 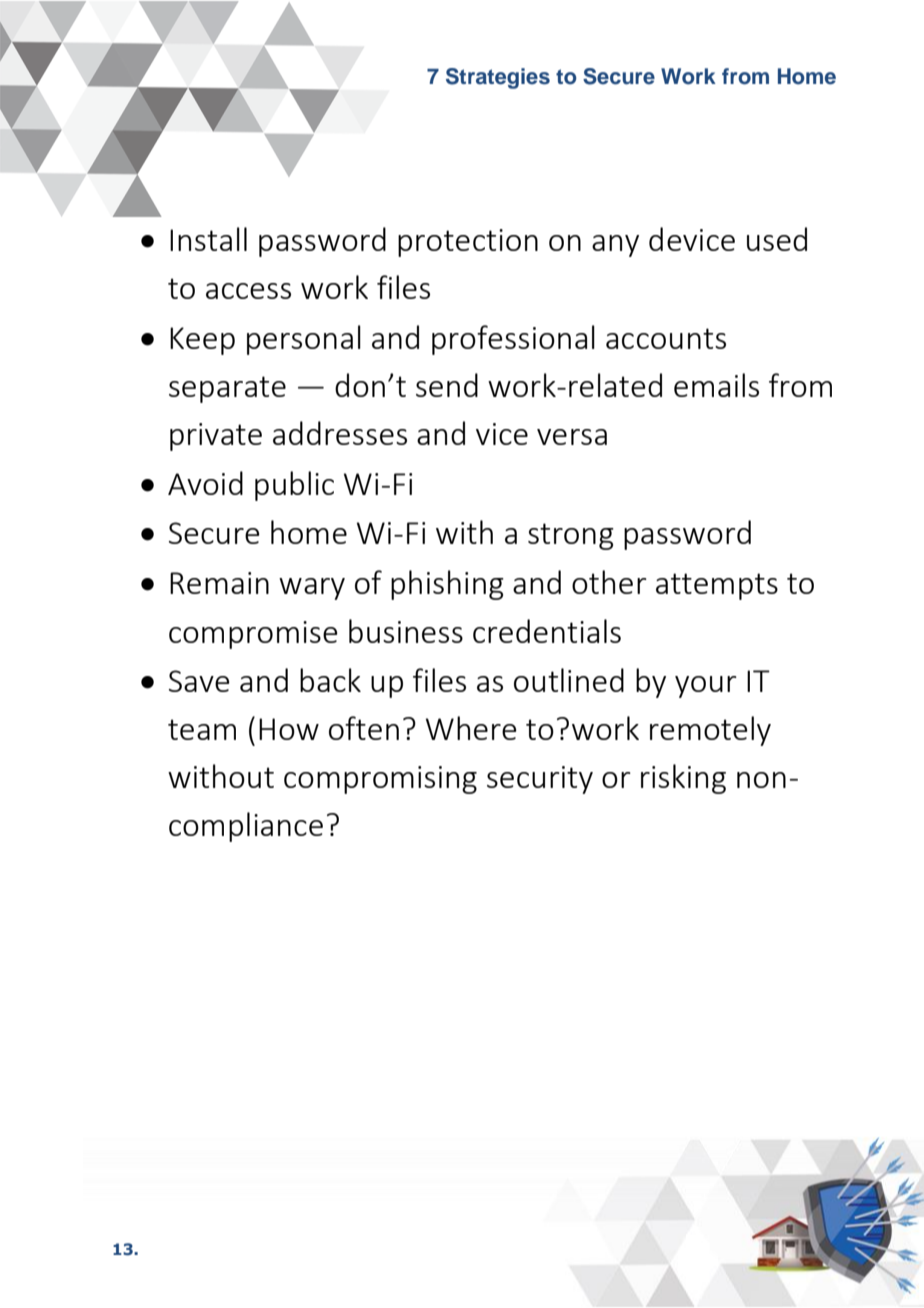 What do you see at coordinates (716, 385) in the page?
I see `emails` at bounding box center [716, 385].
